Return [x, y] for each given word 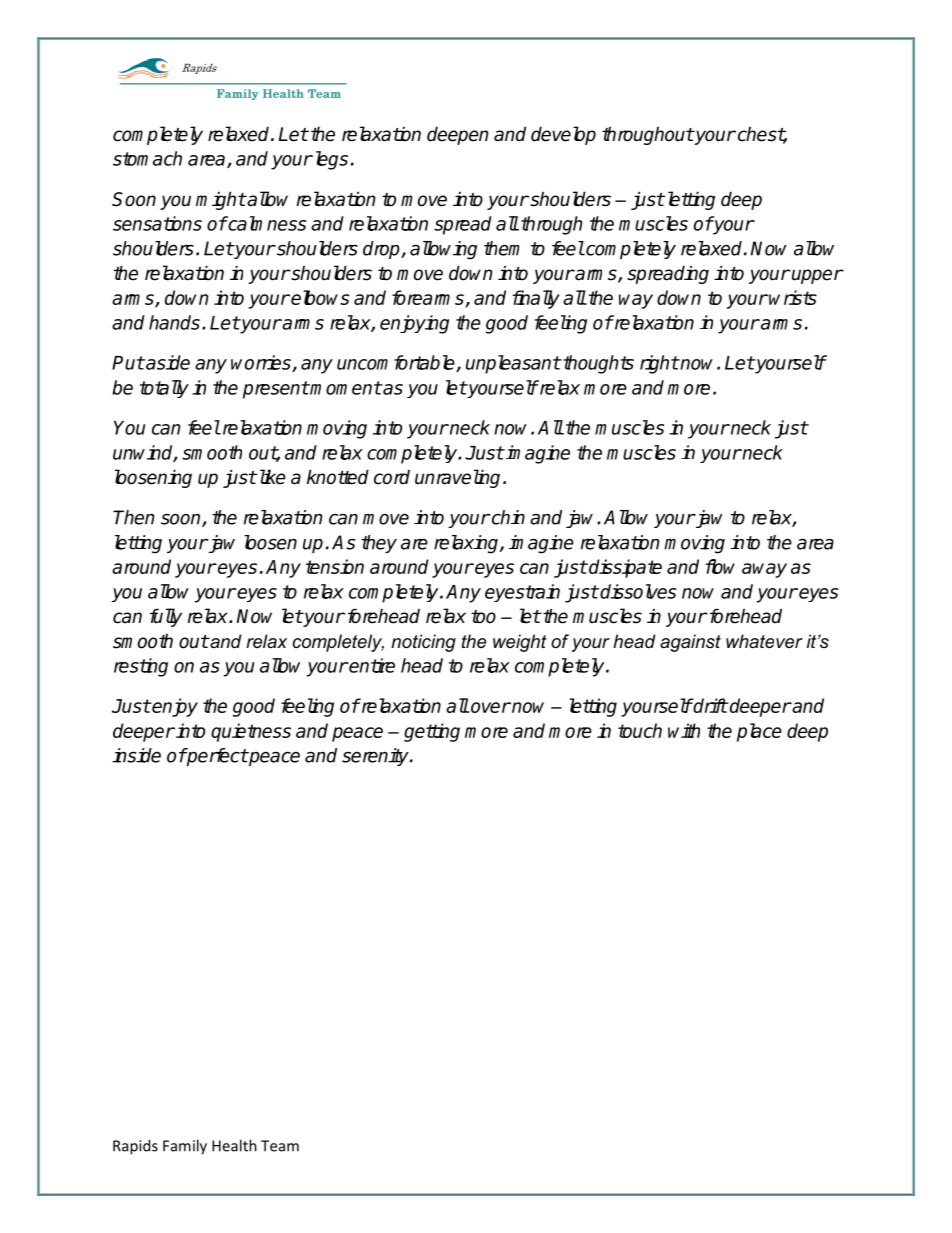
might [221, 200]
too [483, 617]
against [690, 643]
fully [166, 617]
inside [136, 755]
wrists [793, 297]
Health [234, 1145]
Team [280, 1146]
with [684, 730]
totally [164, 389]
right [659, 364]
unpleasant [513, 364]
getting [432, 732]
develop [563, 135]
